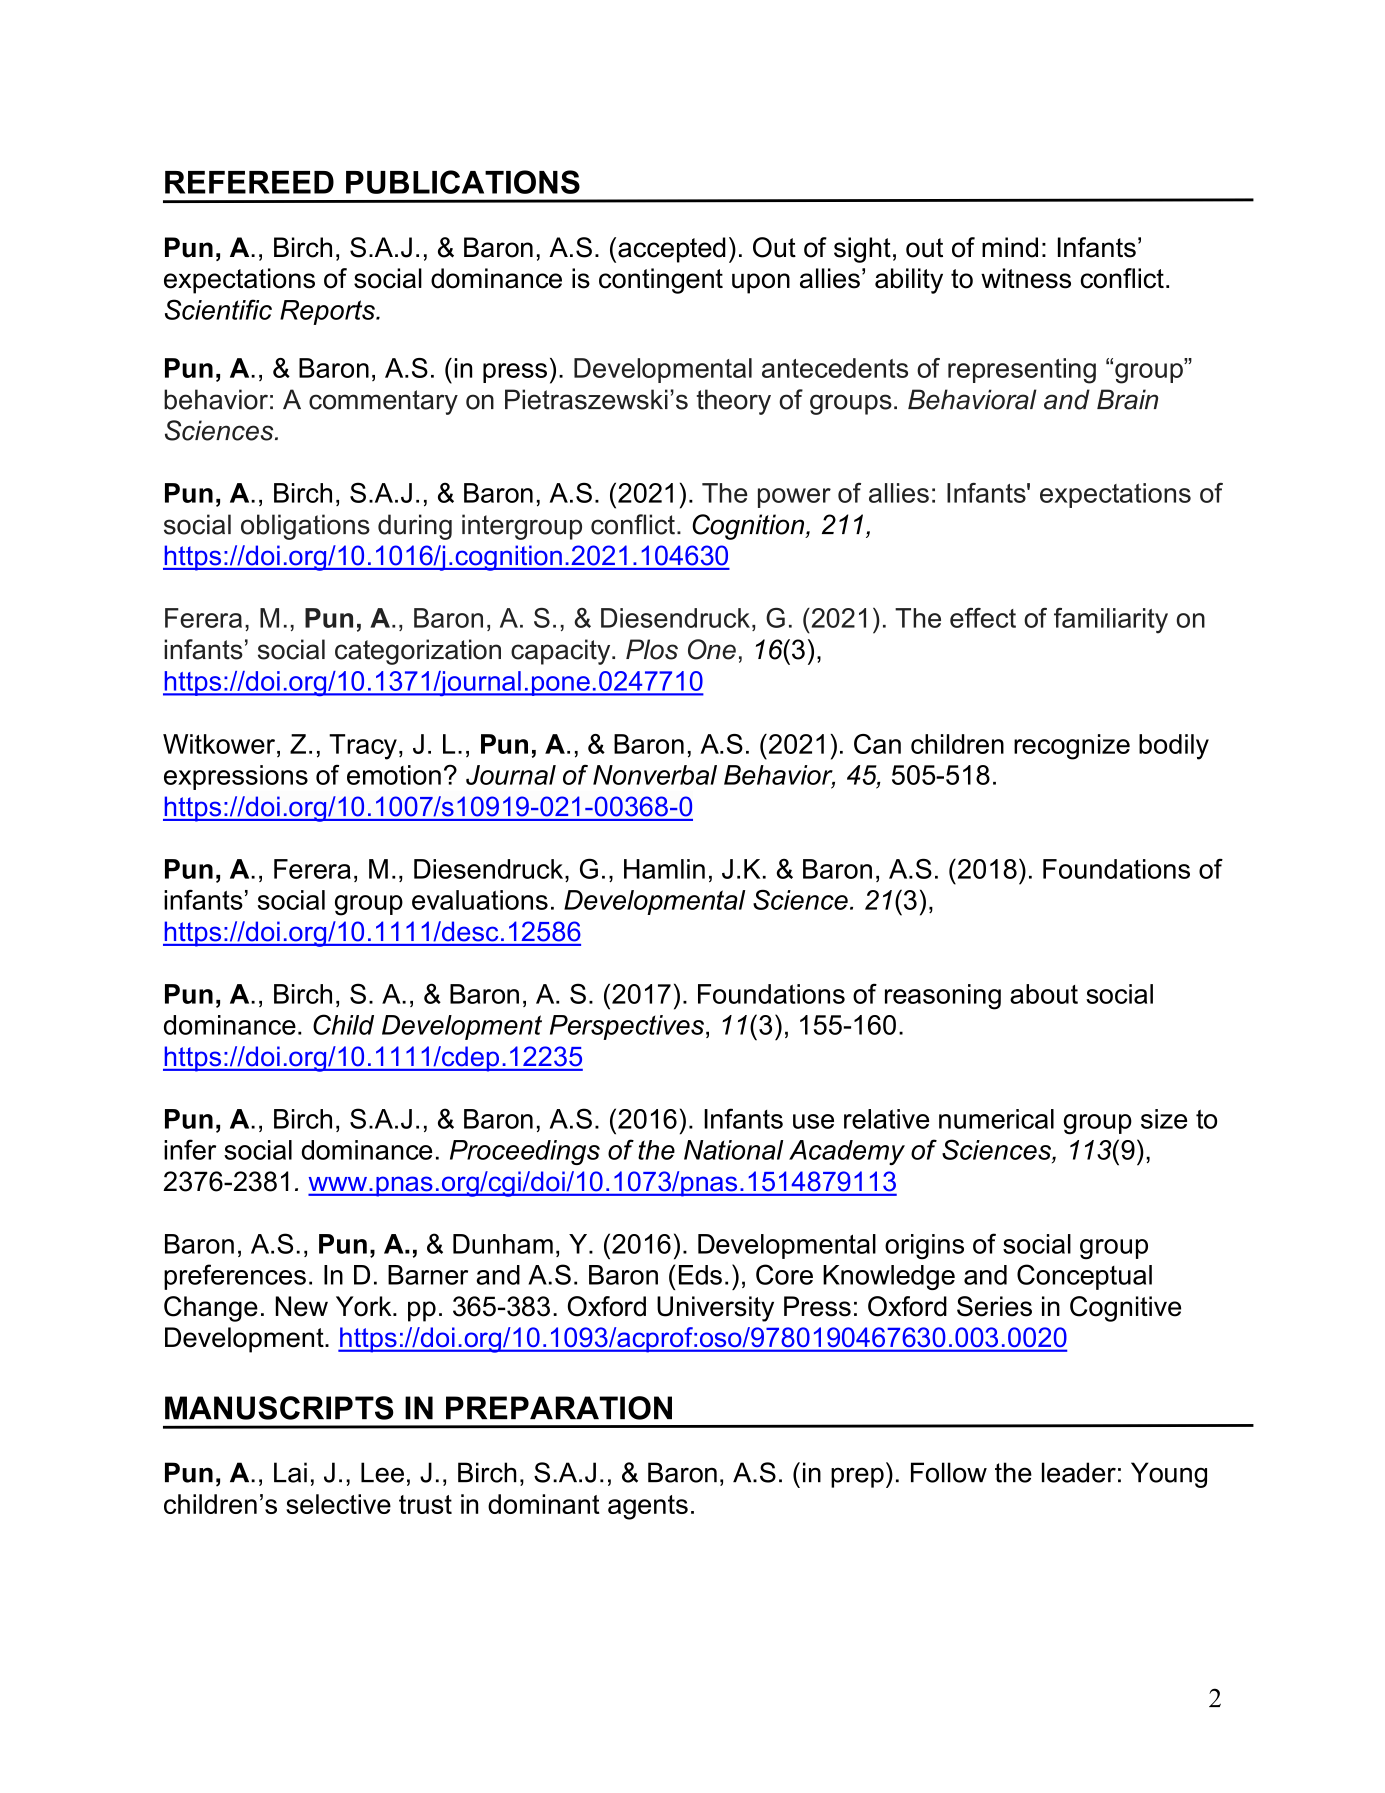 The width and height of the screenshot is (1385, 1793). What do you see at coordinates (290, 1472) in the screenshot?
I see `Lai` at bounding box center [290, 1472].
